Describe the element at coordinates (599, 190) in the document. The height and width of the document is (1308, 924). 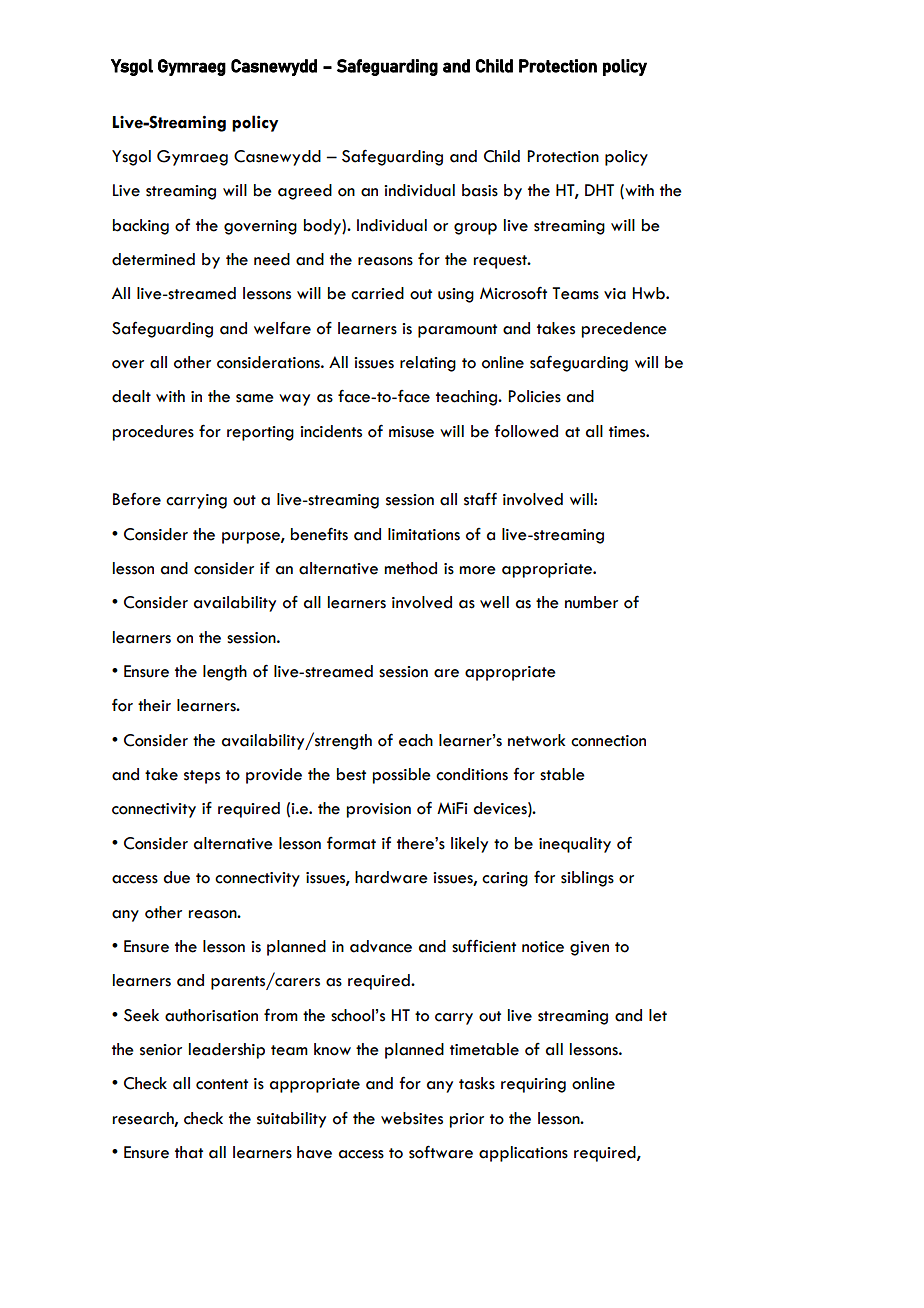
I see `DHT` at that location.
